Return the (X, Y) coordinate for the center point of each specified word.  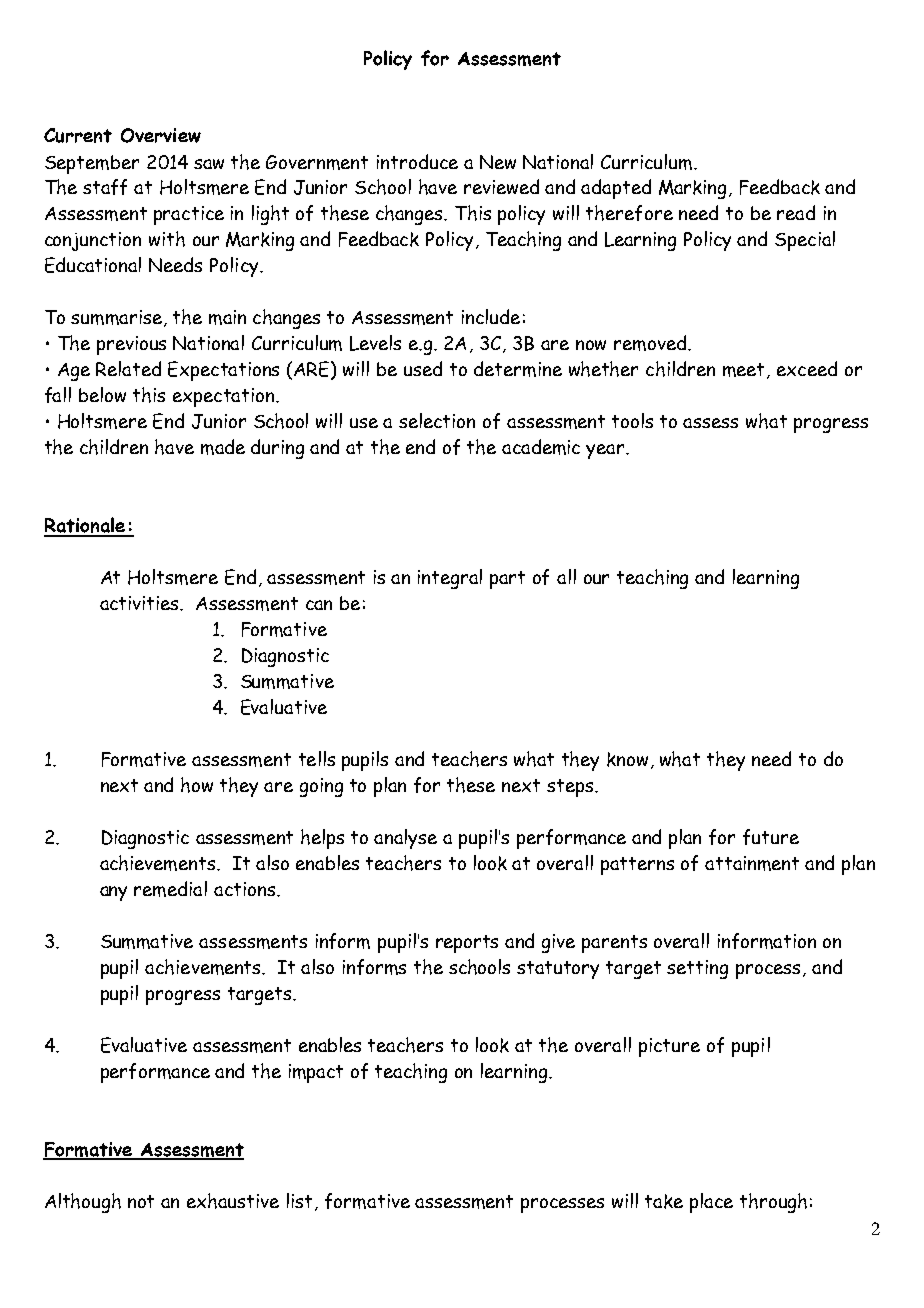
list (301, 1202)
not (141, 1201)
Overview (161, 135)
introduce (417, 161)
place (711, 1203)
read (796, 212)
